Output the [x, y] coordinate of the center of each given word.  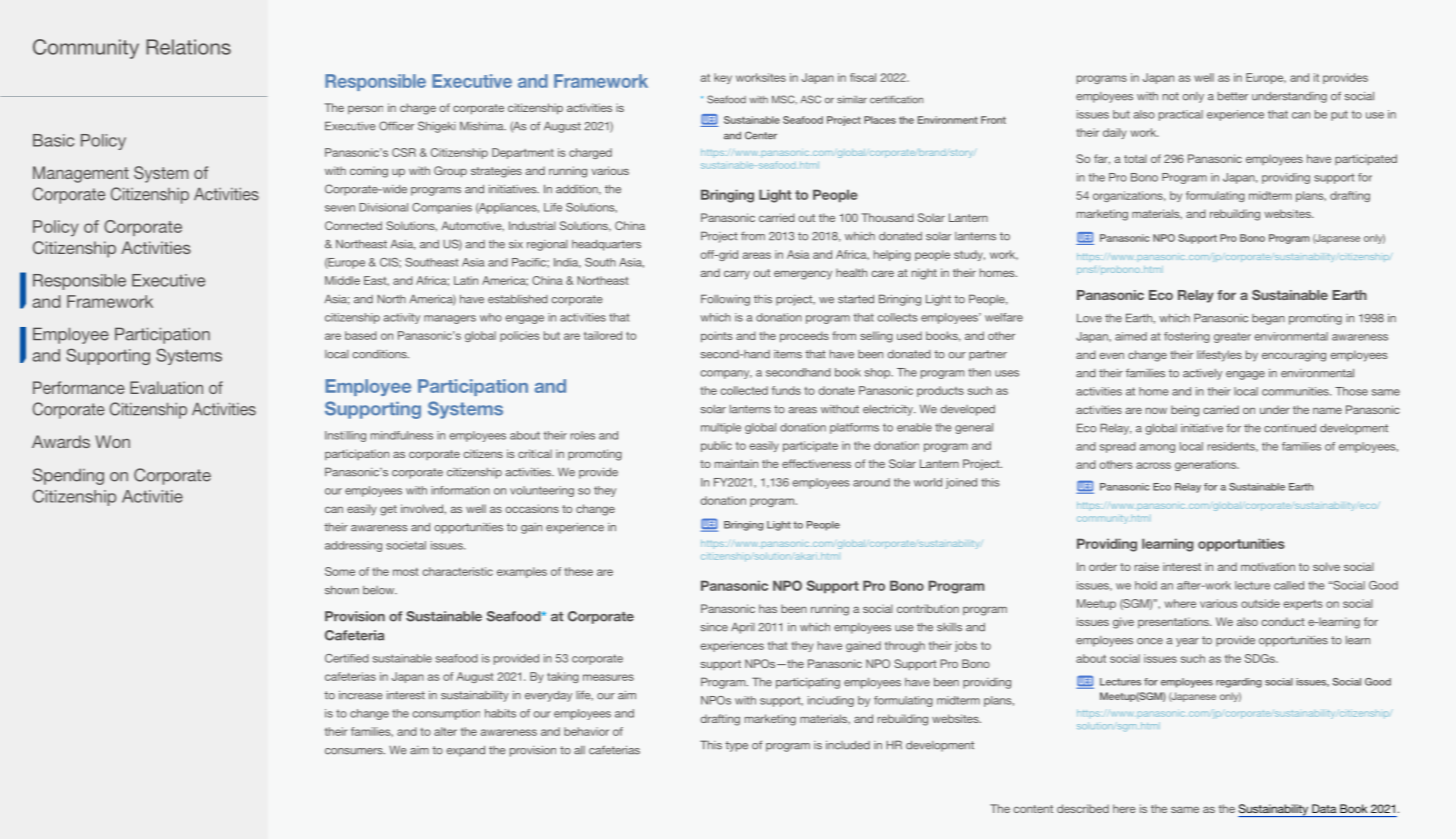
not [1171, 96]
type [736, 746]
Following [725, 300]
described [1083, 808]
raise [1147, 566]
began [1268, 319]
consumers [355, 751]
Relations [188, 47]
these [578, 571]
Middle [342, 280]
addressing [353, 546]
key [723, 78]
